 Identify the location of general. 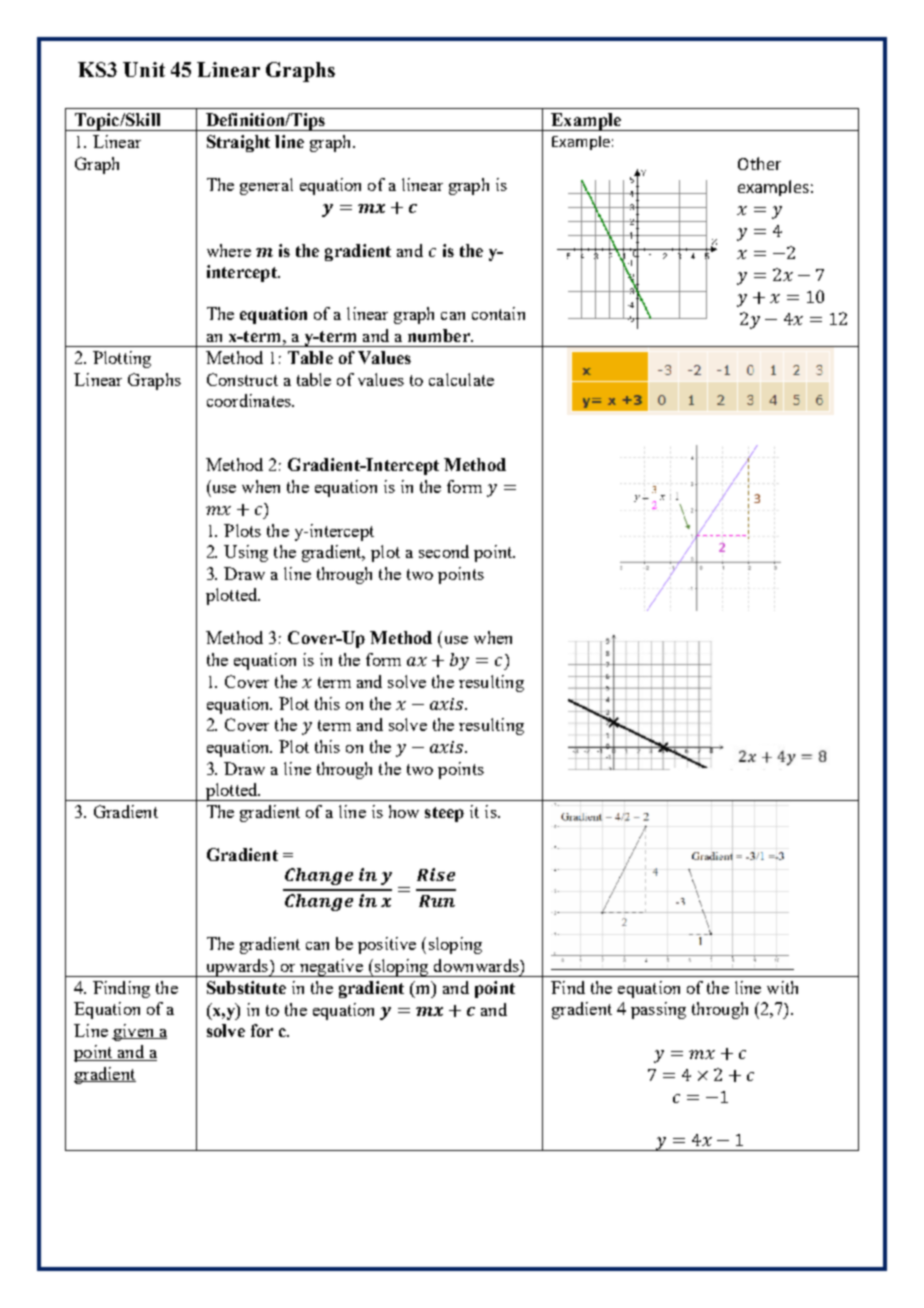
(266, 186).
